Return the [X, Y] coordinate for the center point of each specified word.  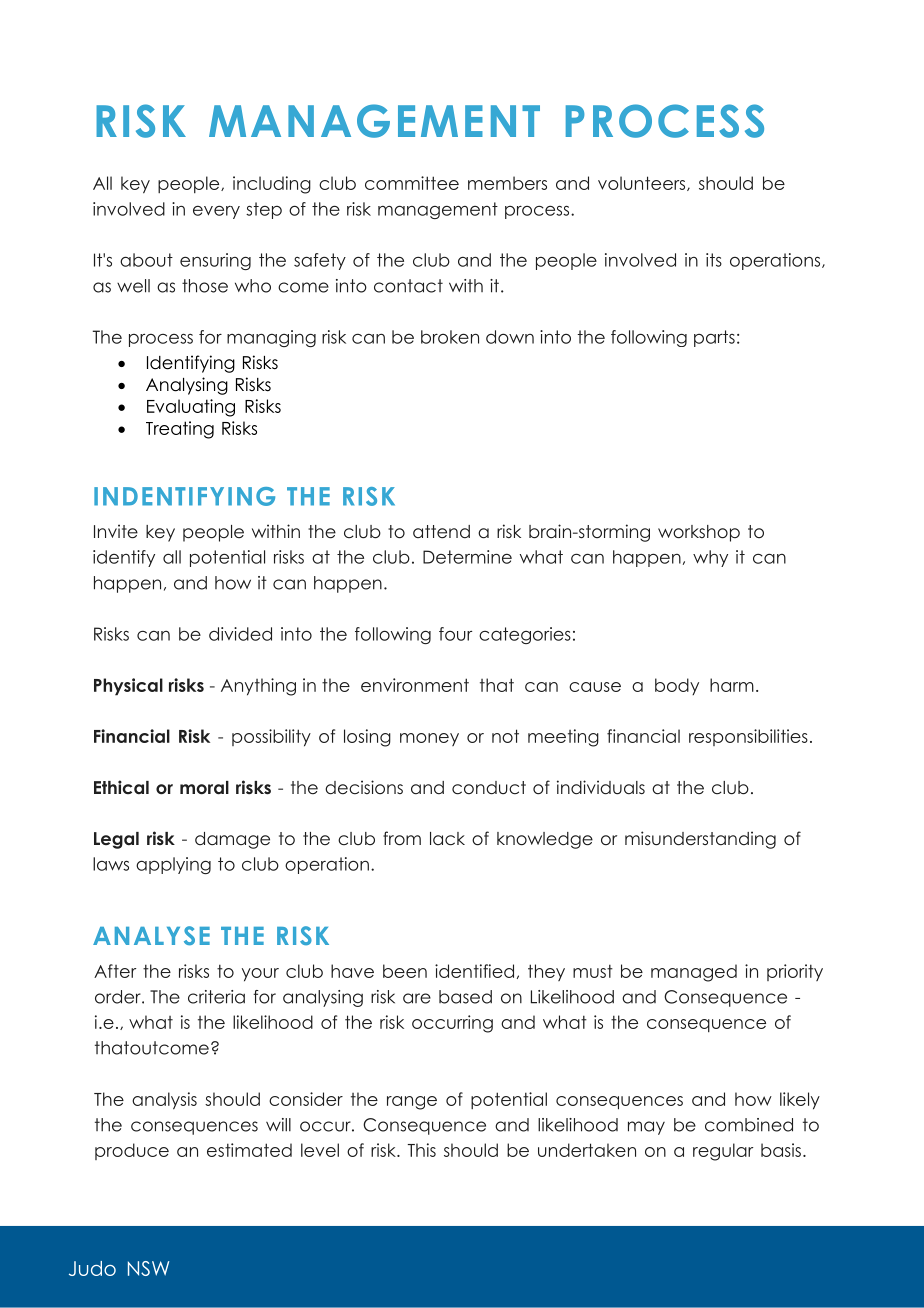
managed [694, 973]
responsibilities [748, 737]
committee [412, 183]
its [714, 260]
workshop [699, 533]
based [465, 997]
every [216, 212]
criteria [216, 997]
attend [441, 532]
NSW [148, 1268]
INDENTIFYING [184, 496]
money [429, 739]
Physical [128, 687]
